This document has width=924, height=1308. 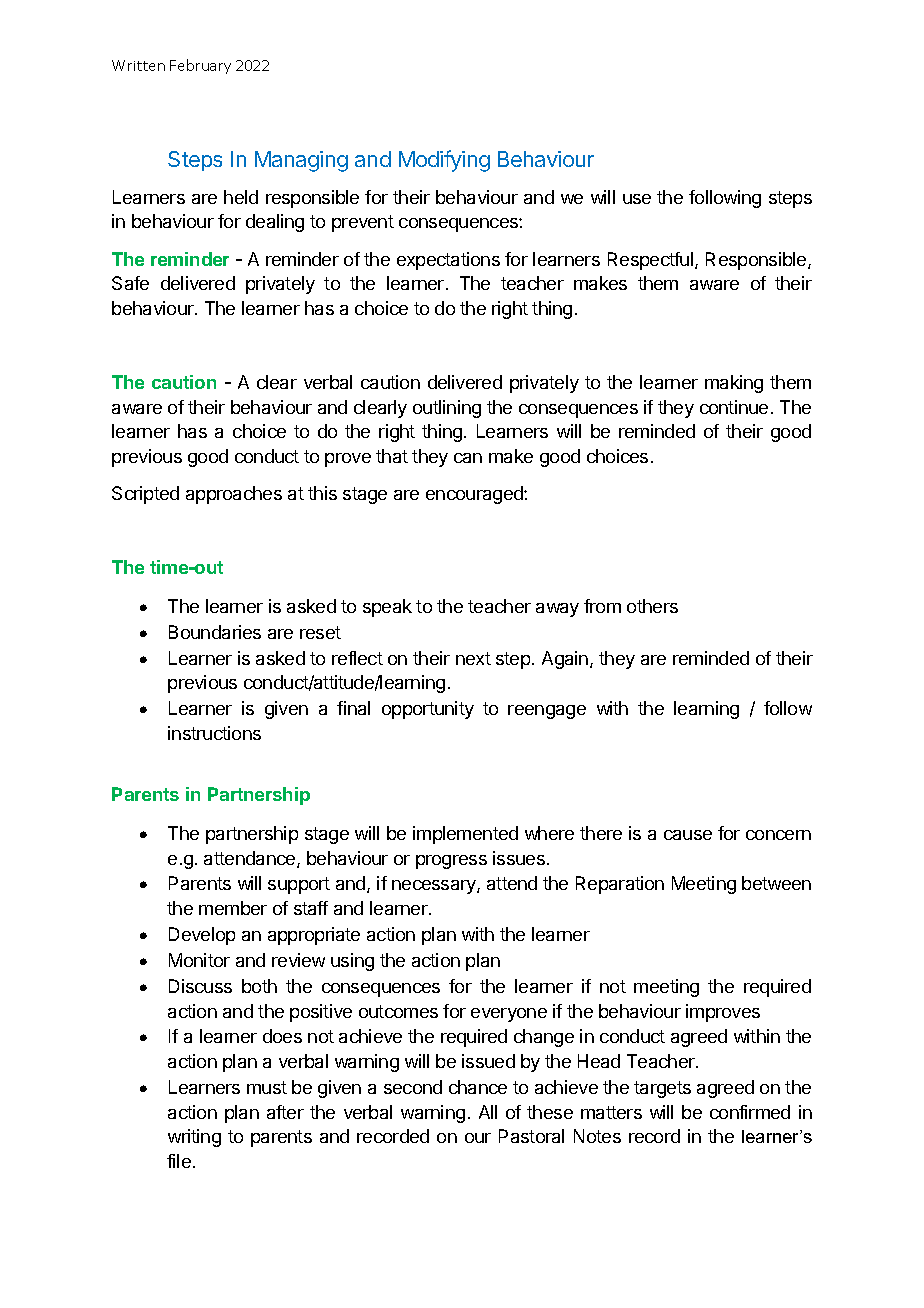 I want to click on cause, so click(x=688, y=835).
